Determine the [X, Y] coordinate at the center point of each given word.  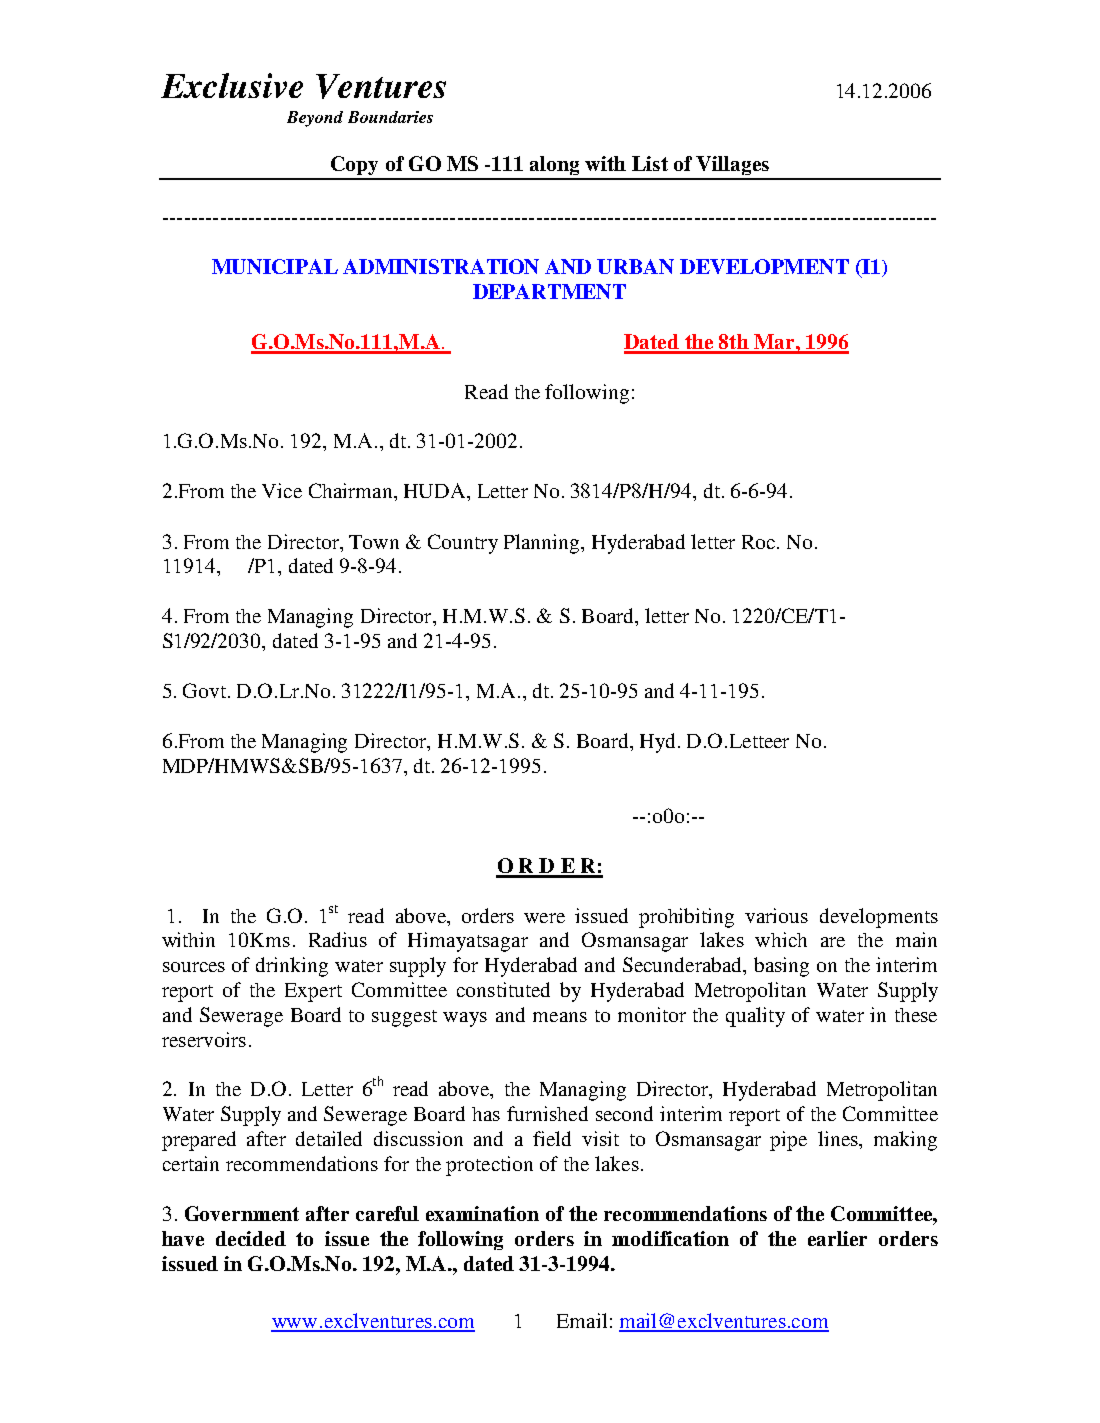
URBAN [635, 266]
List [650, 163]
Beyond [315, 119]
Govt [206, 690]
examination [482, 1213]
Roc [758, 542]
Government [242, 1213]
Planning [543, 544]
